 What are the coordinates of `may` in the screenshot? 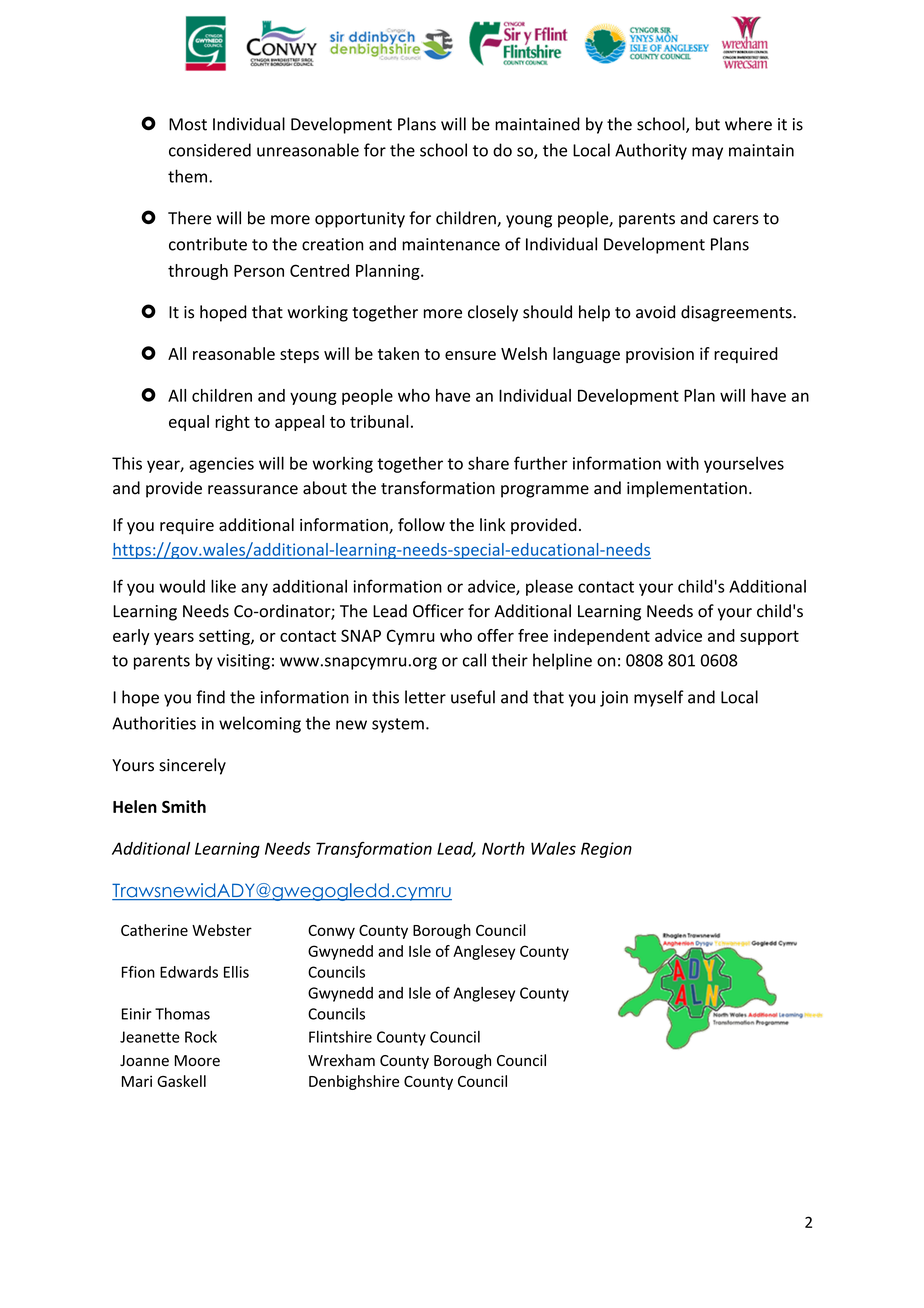 It's located at (707, 153).
